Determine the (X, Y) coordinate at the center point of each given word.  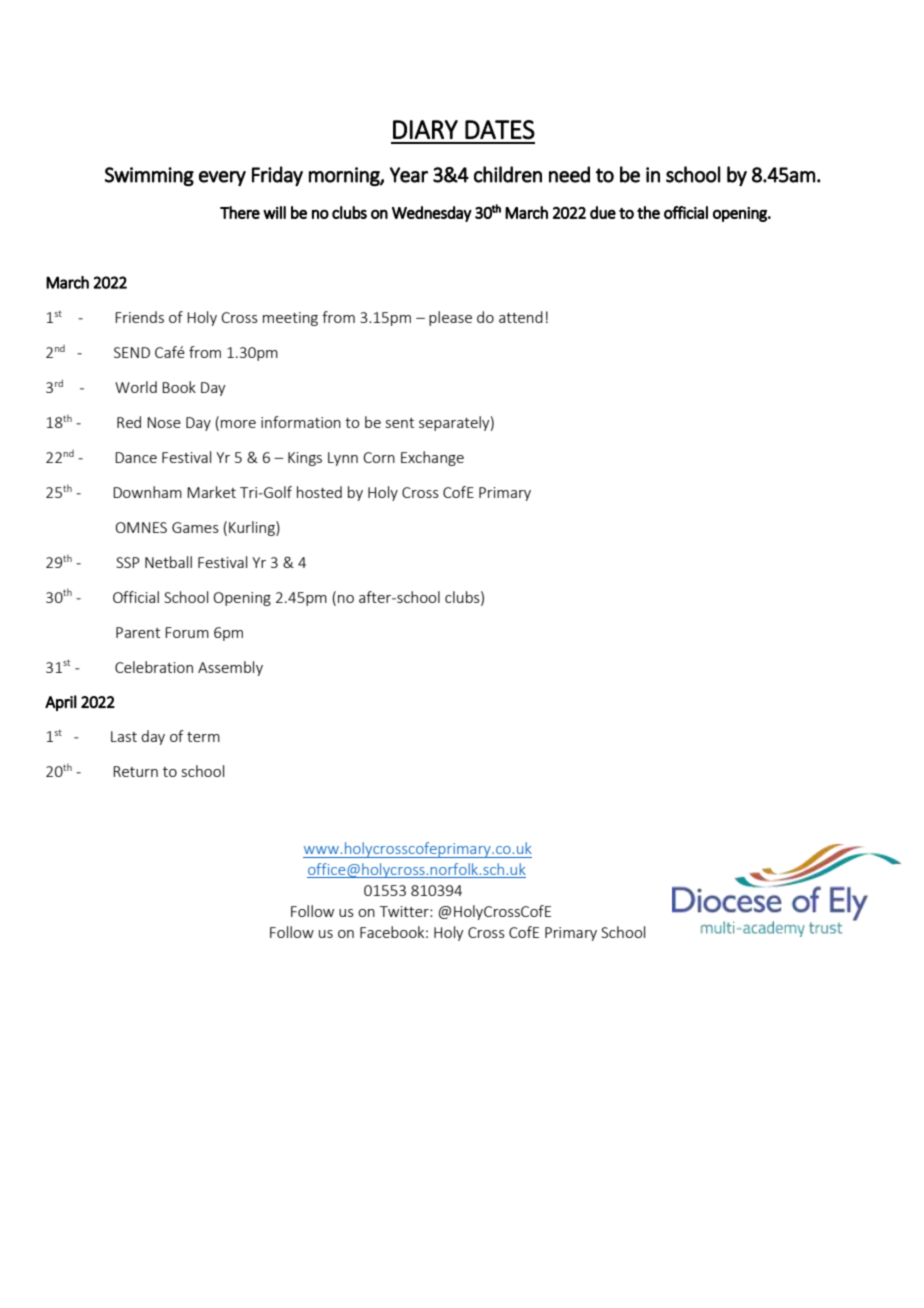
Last (124, 736)
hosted (319, 492)
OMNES (141, 527)
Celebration (154, 667)
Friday (277, 176)
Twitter (405, 911)
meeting (290, 319)
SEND (132, 352)
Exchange (432, 458)
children (508, 174)
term (203, 737)
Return (135, 771)
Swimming (149, 176)
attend (521, 317)
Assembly (230, 668)
